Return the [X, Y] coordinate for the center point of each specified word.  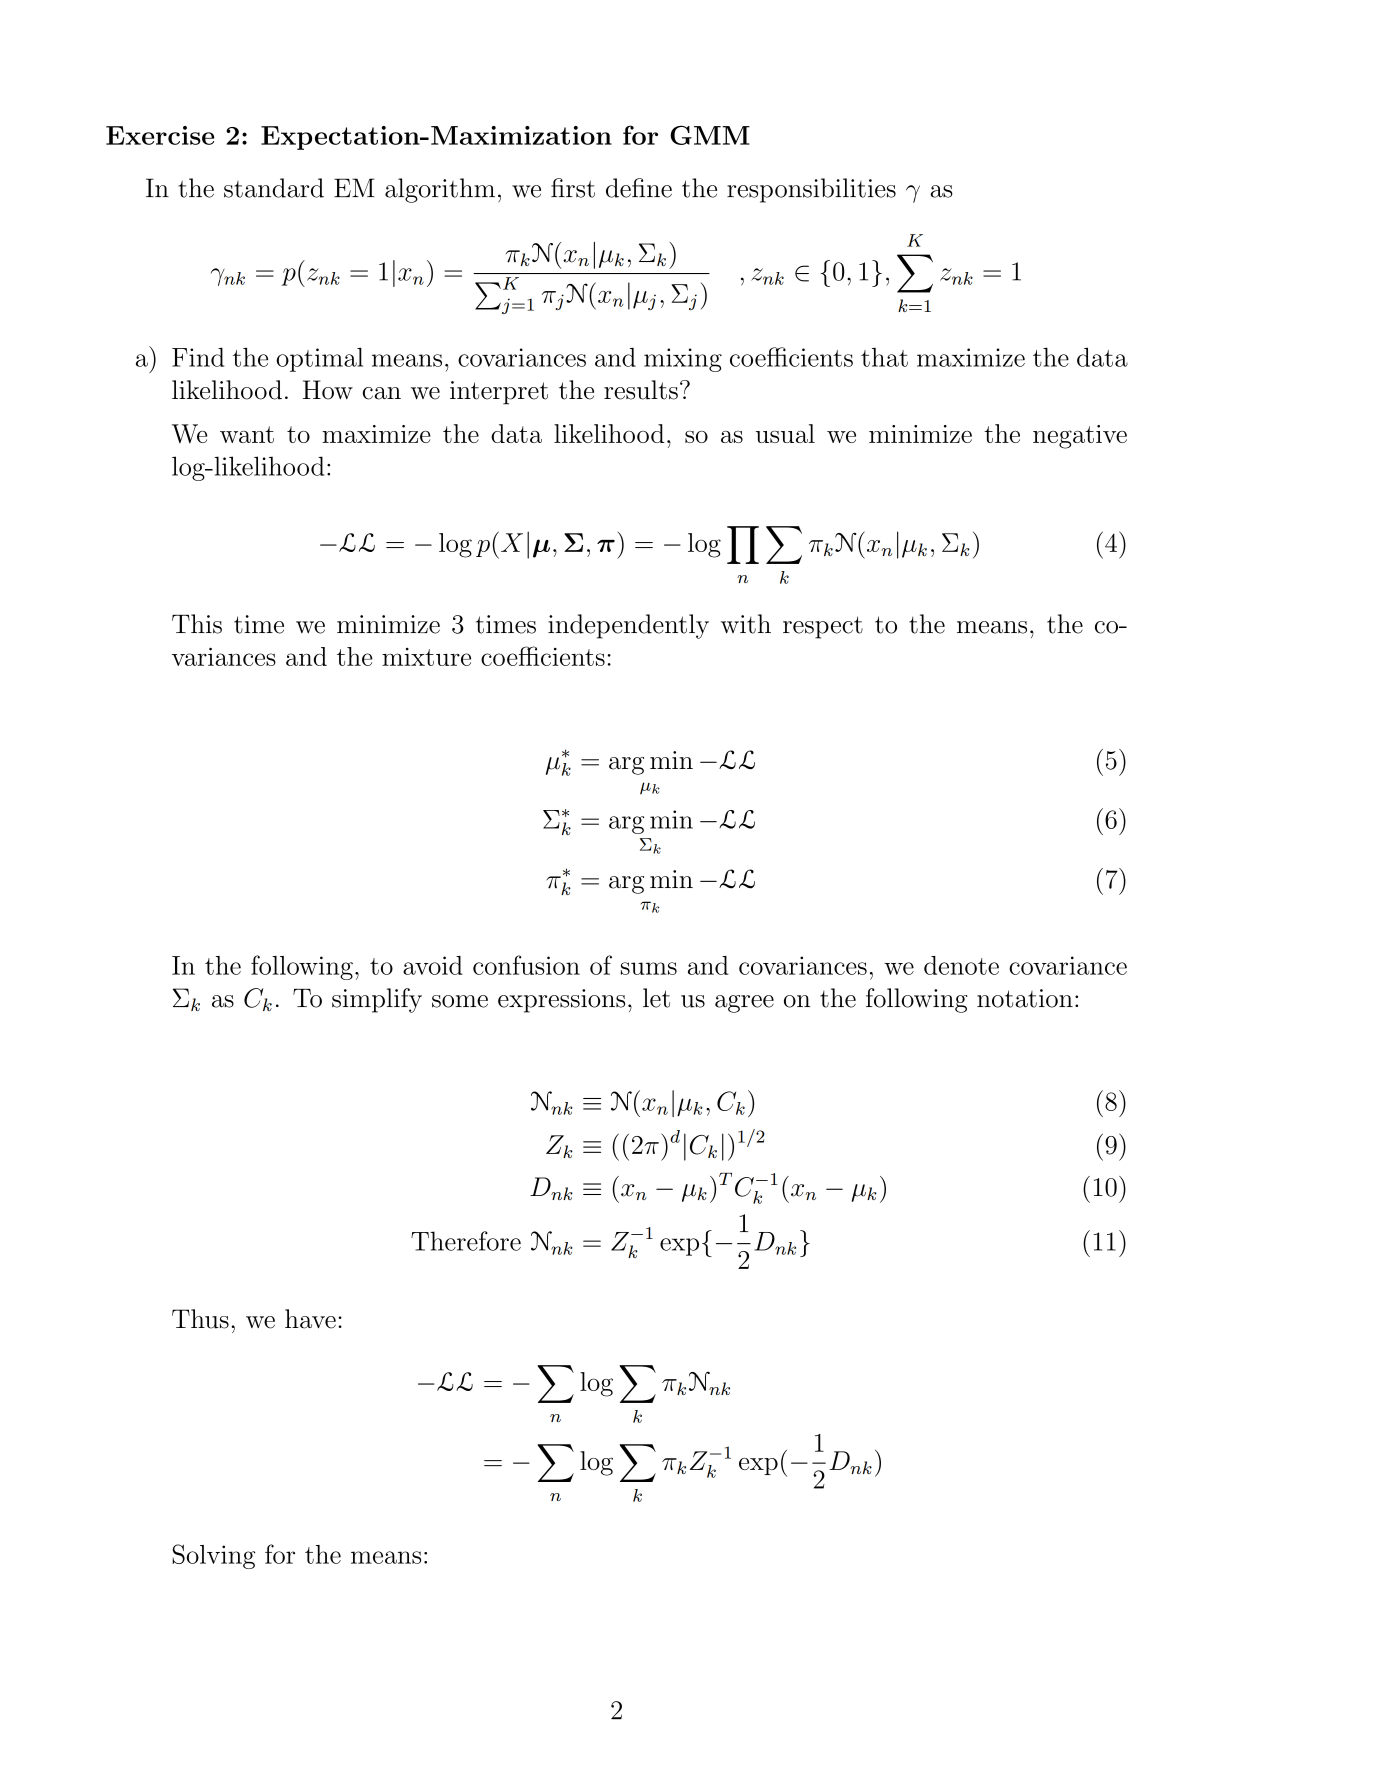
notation [1025, 998]
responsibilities [811, 190]
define [639, 188]
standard [274, 188]
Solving [213, 1556]
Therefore [466, 1241]
